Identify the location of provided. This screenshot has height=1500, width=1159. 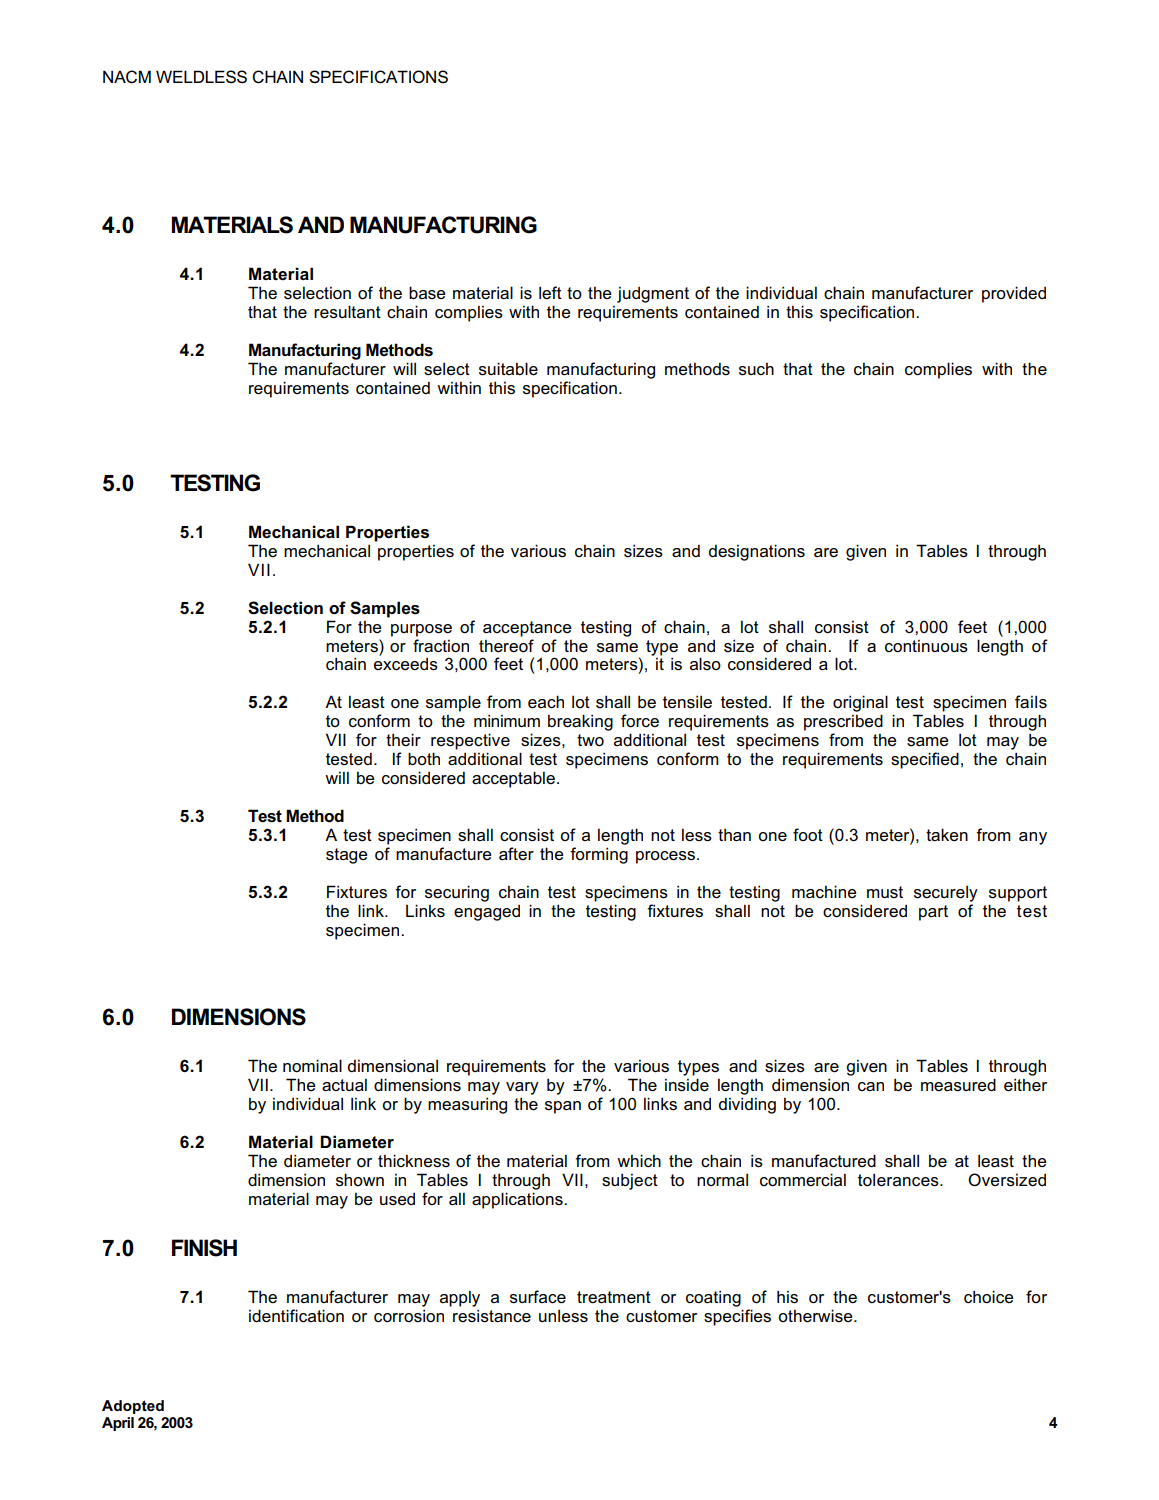
(1014, 294).
